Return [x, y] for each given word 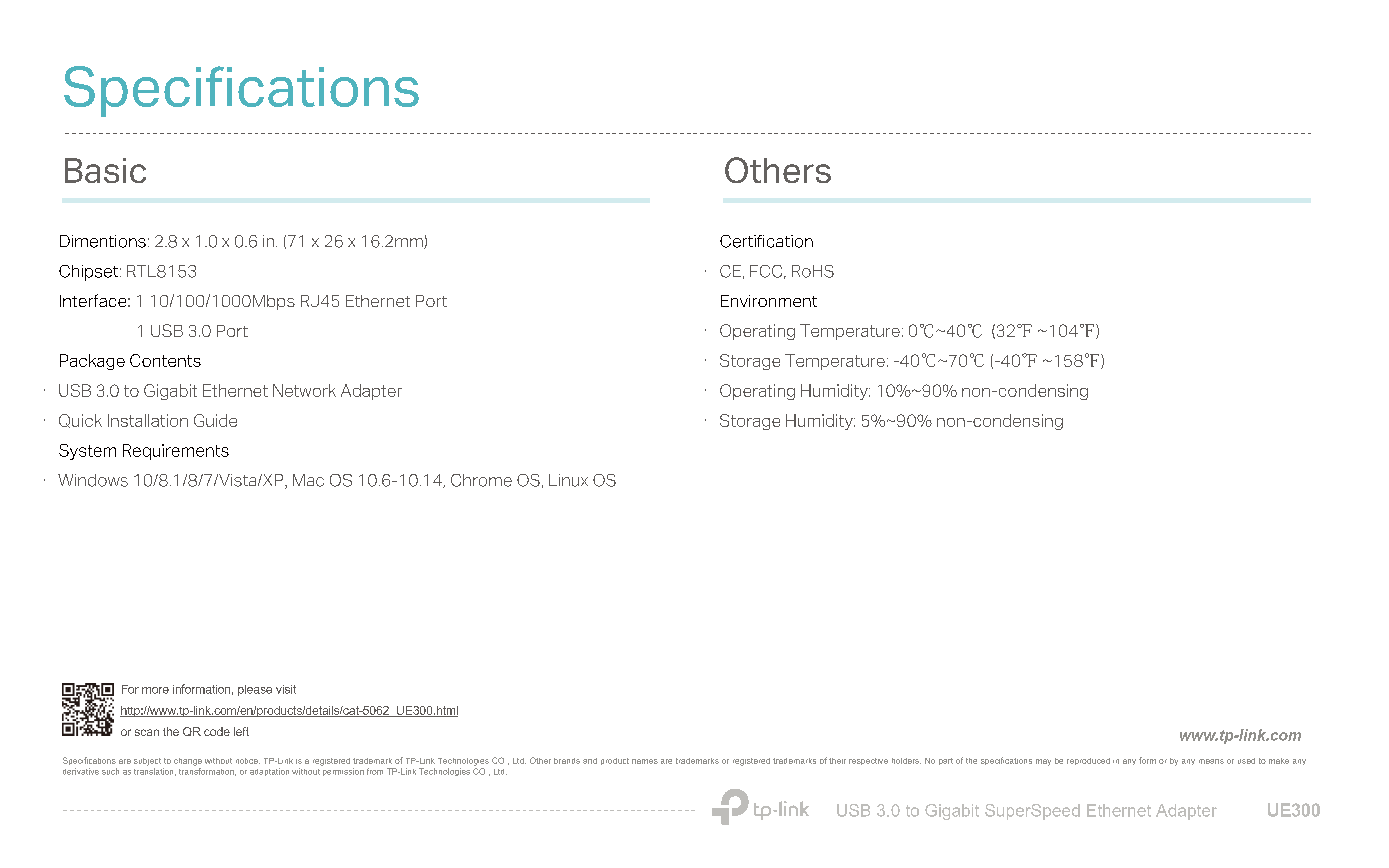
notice [248, 761]
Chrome [481, 480]
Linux [568, 480]
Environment [769, 301]
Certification [766, 241]
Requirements [176, 452]
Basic [105, 170]
